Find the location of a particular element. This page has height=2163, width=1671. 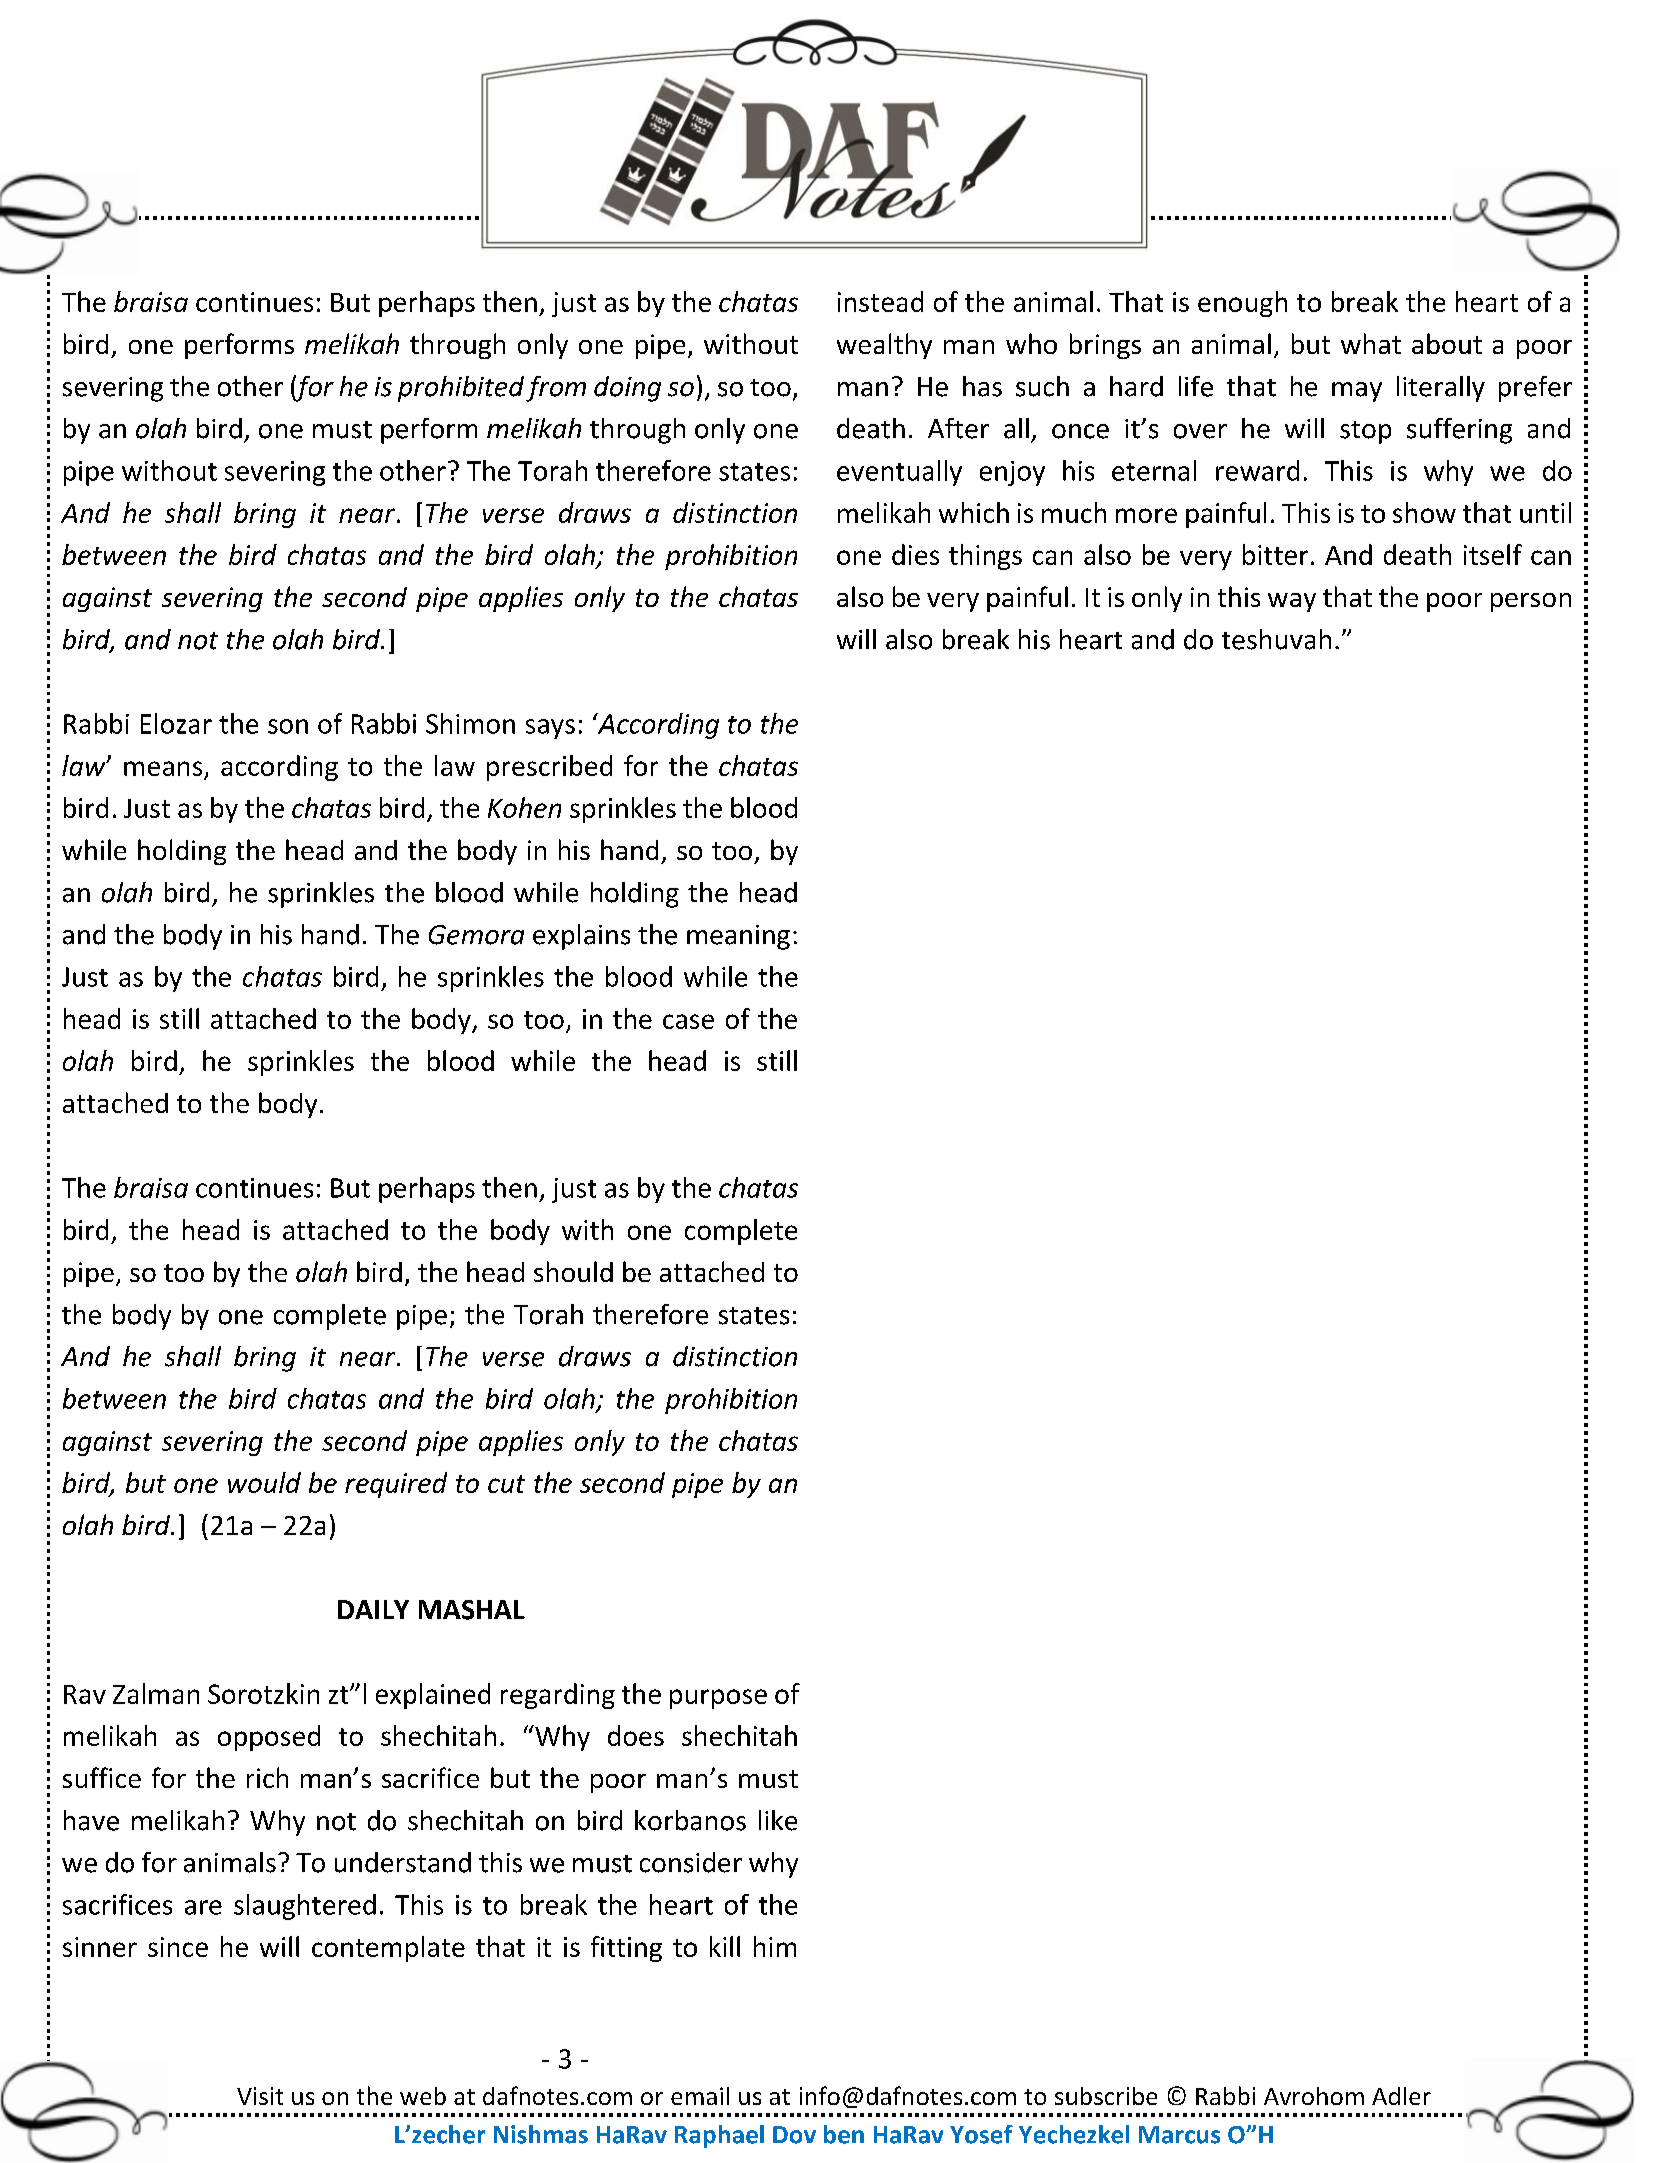

prohibited is located at coordinates (461, 389).
